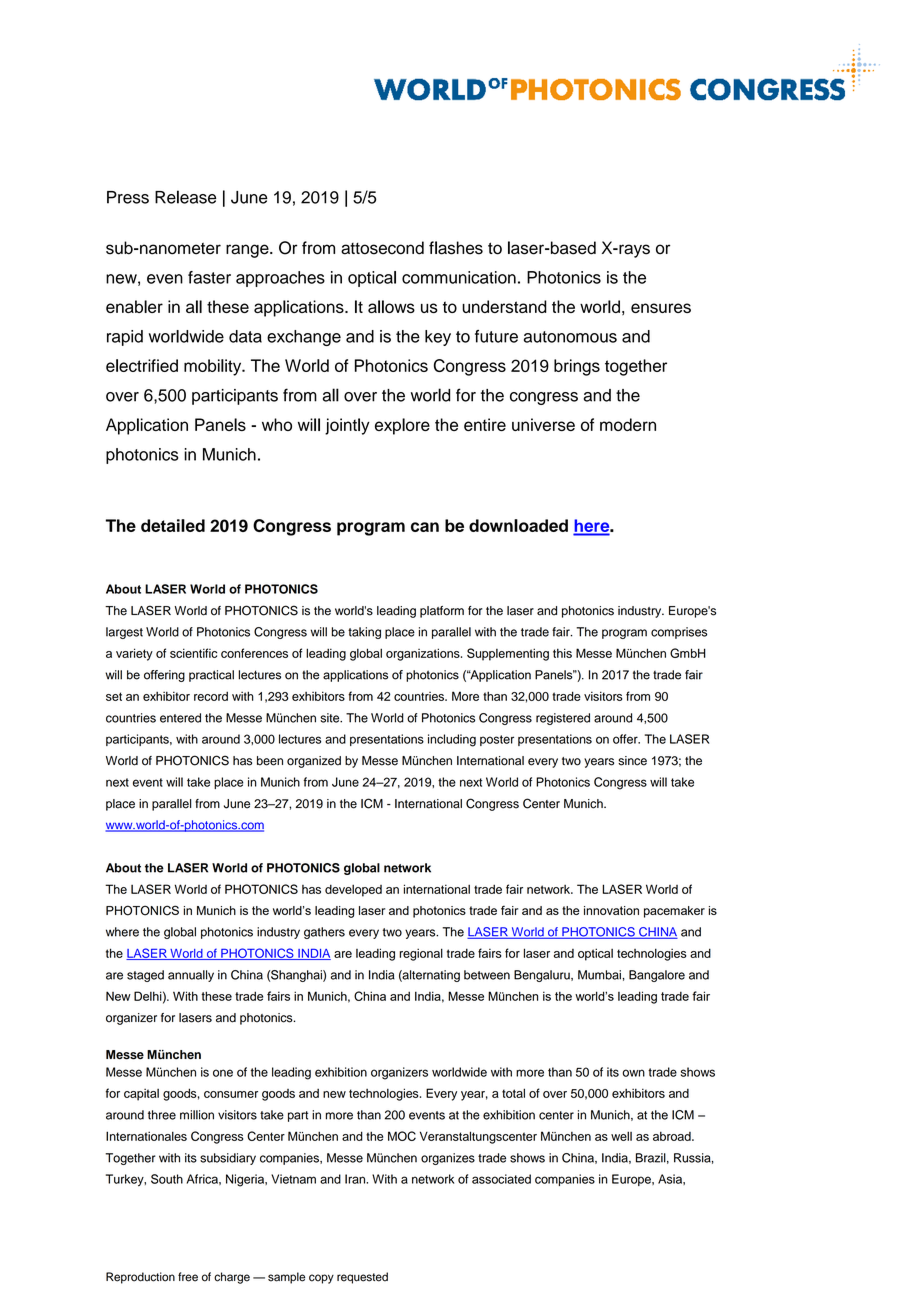 The width and height of the screenshot is (924, 1308). What do you see at coordinates (180, 718) in the screenshot?
I see `entered` at bounding box center [180, 718].
